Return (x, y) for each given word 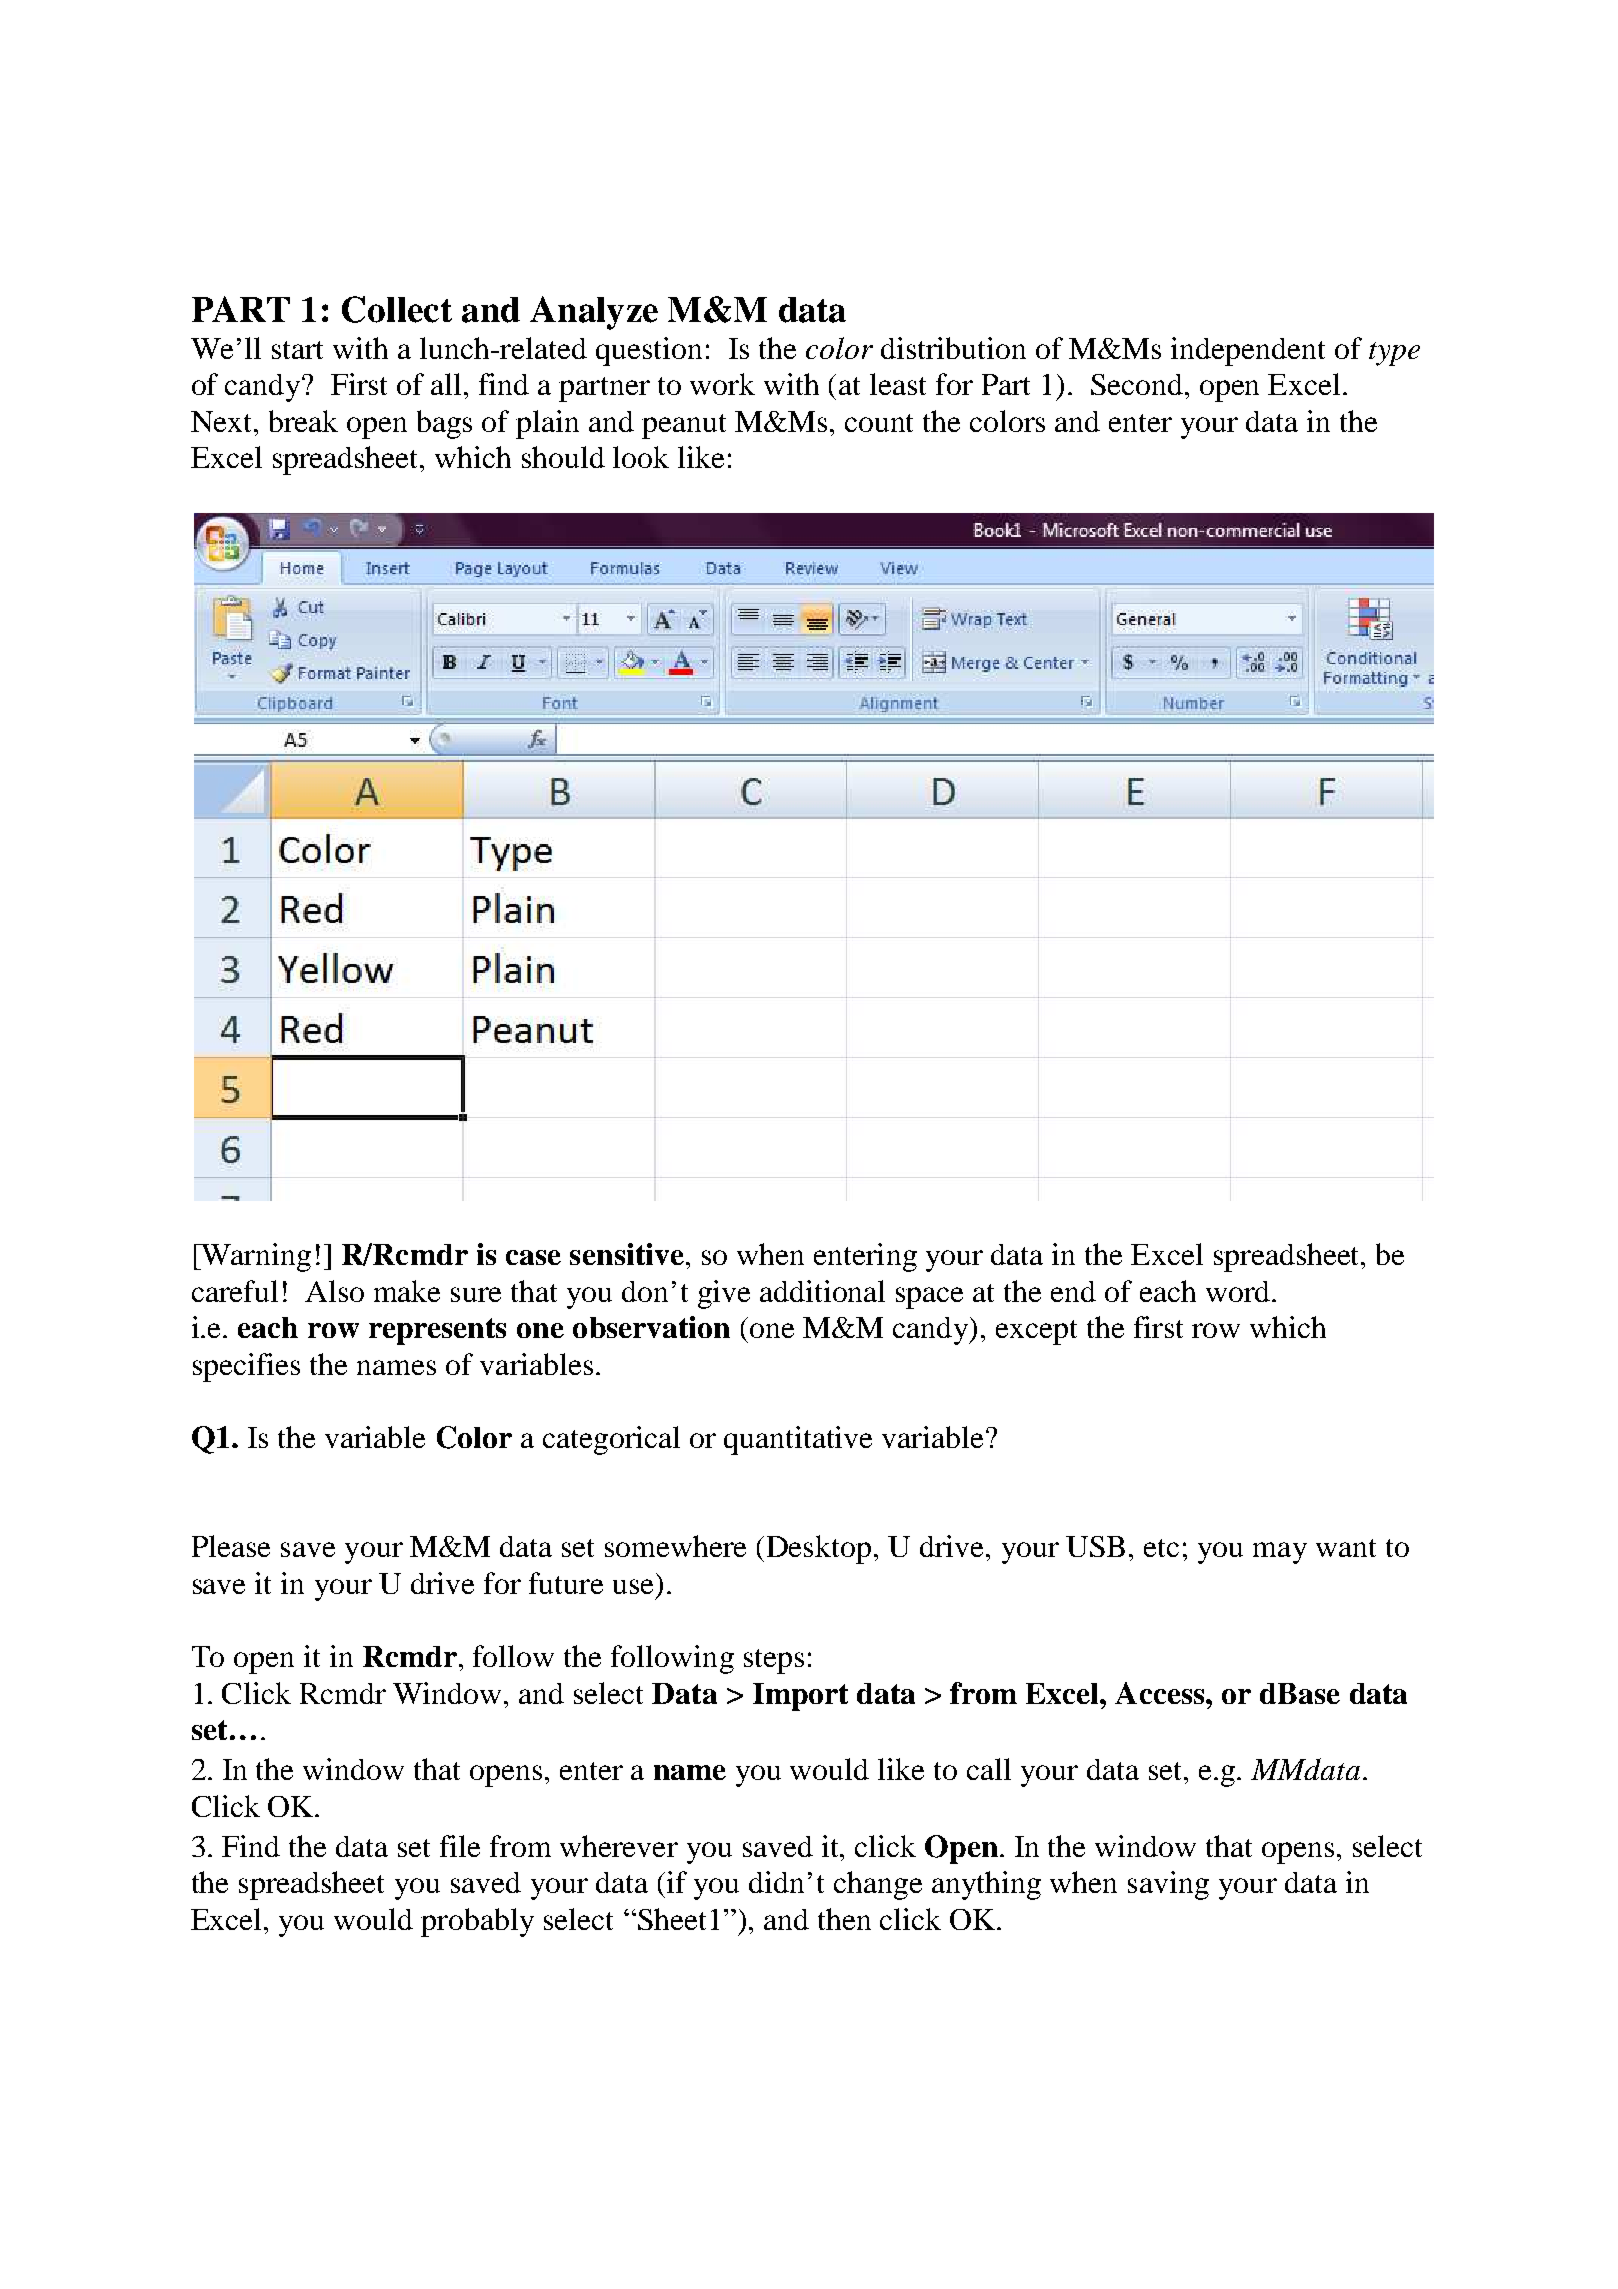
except (1036, 1332)
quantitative (798, 1440)
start (297, 350)
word (1238, 1291)
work (722, 384)
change (878, 1885)
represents (437, 1331)
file (460, 1846)
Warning (255, 1257)
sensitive (627, 1254)
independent (1248, 351)
